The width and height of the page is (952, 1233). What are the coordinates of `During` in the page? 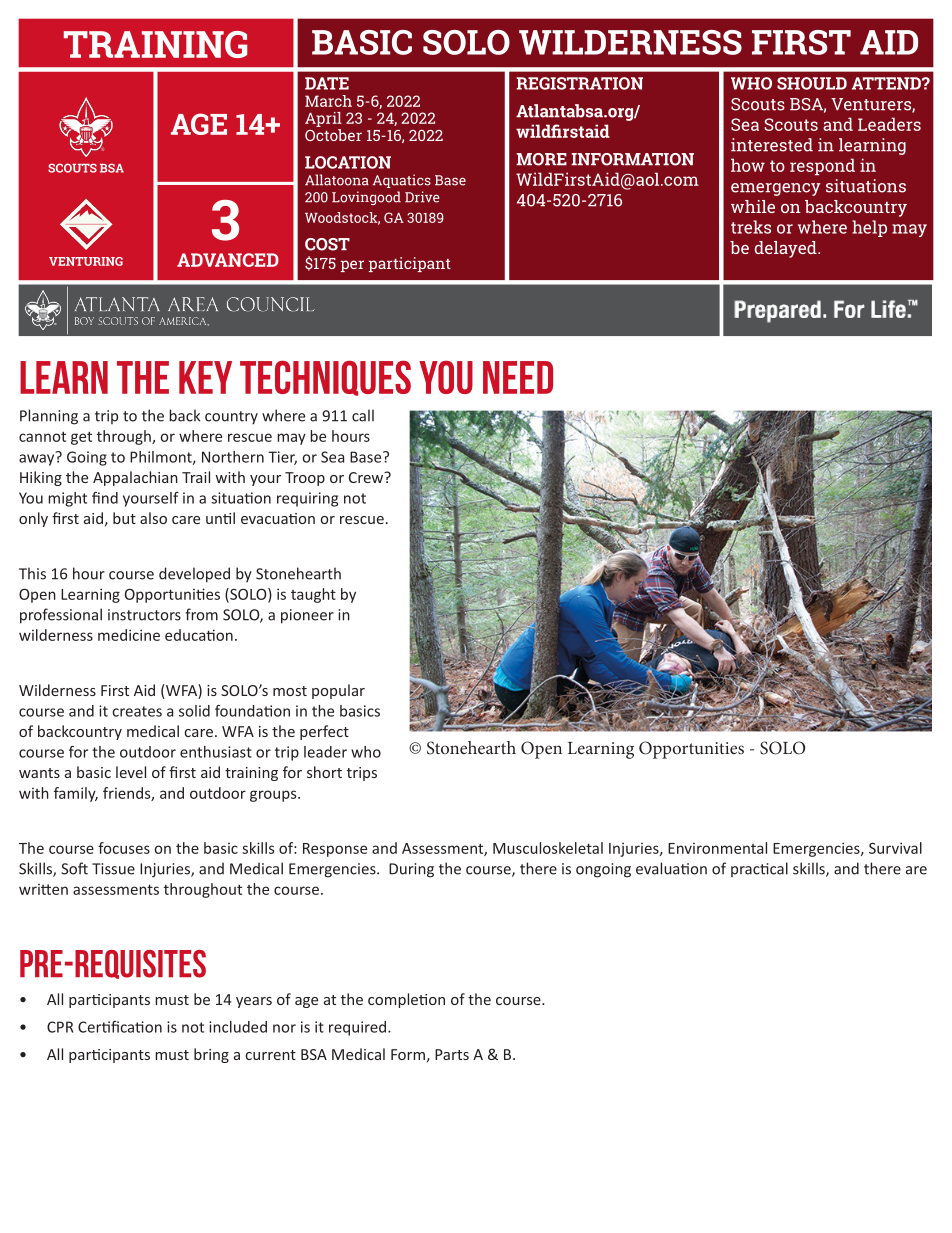 It's located at (411, 870).
